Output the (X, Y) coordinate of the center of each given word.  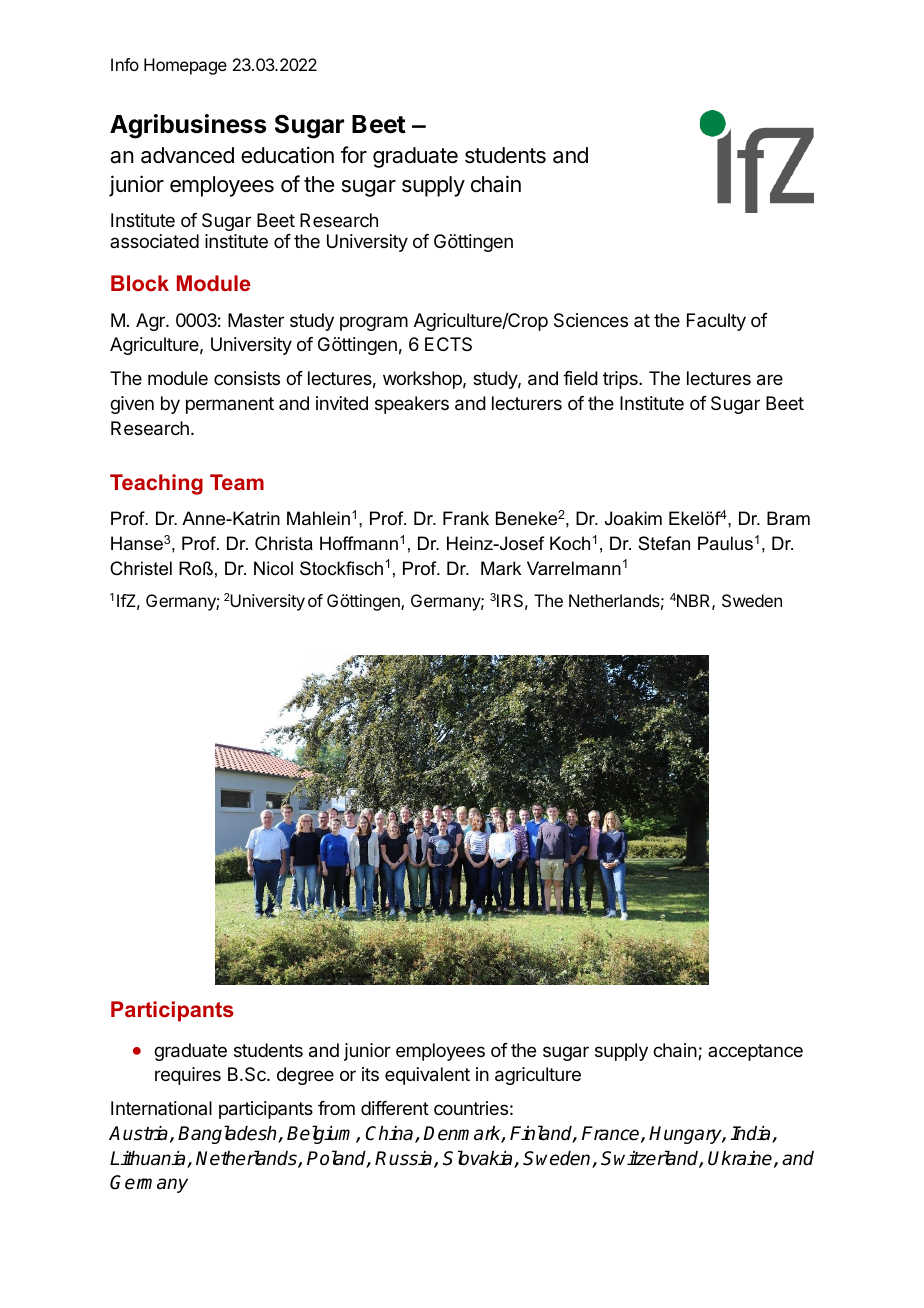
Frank (466, 518)
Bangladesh (228, 1134)
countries (471, 1108)
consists (247, 378)
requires (188, 1076)
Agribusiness (188, 126)
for (354, 155)
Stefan (664, 543)
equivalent (427, 1076)
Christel (141, 568)
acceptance (755, 1052)
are (770, 380)
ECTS (448, 344)
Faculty (716, 322)
